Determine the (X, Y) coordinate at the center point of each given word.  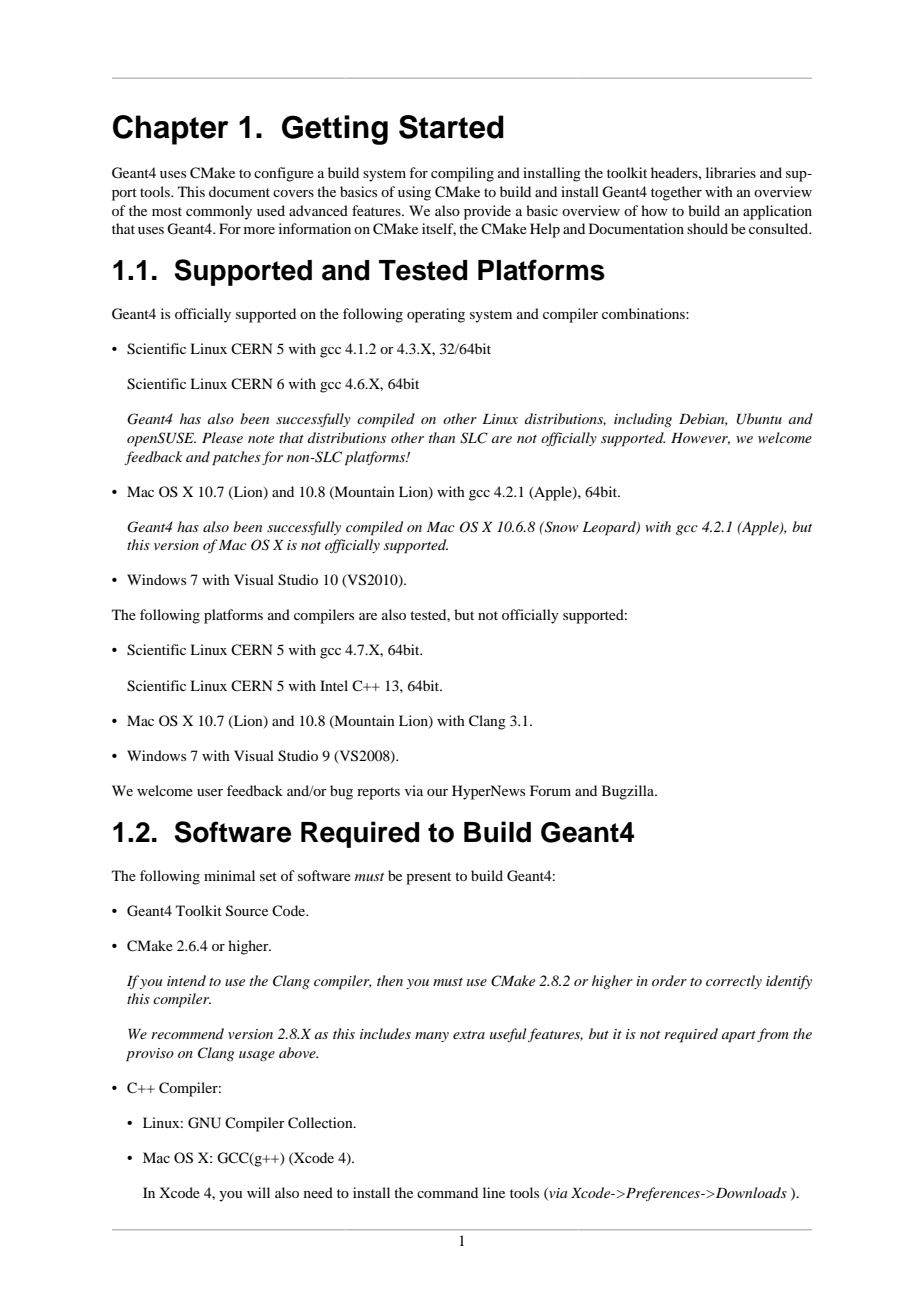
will (258, 1192)
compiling (462, 174)
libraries (731, 172)
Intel (334, 685)
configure (284, 174)
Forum (550, 790)
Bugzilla (629, 792)
